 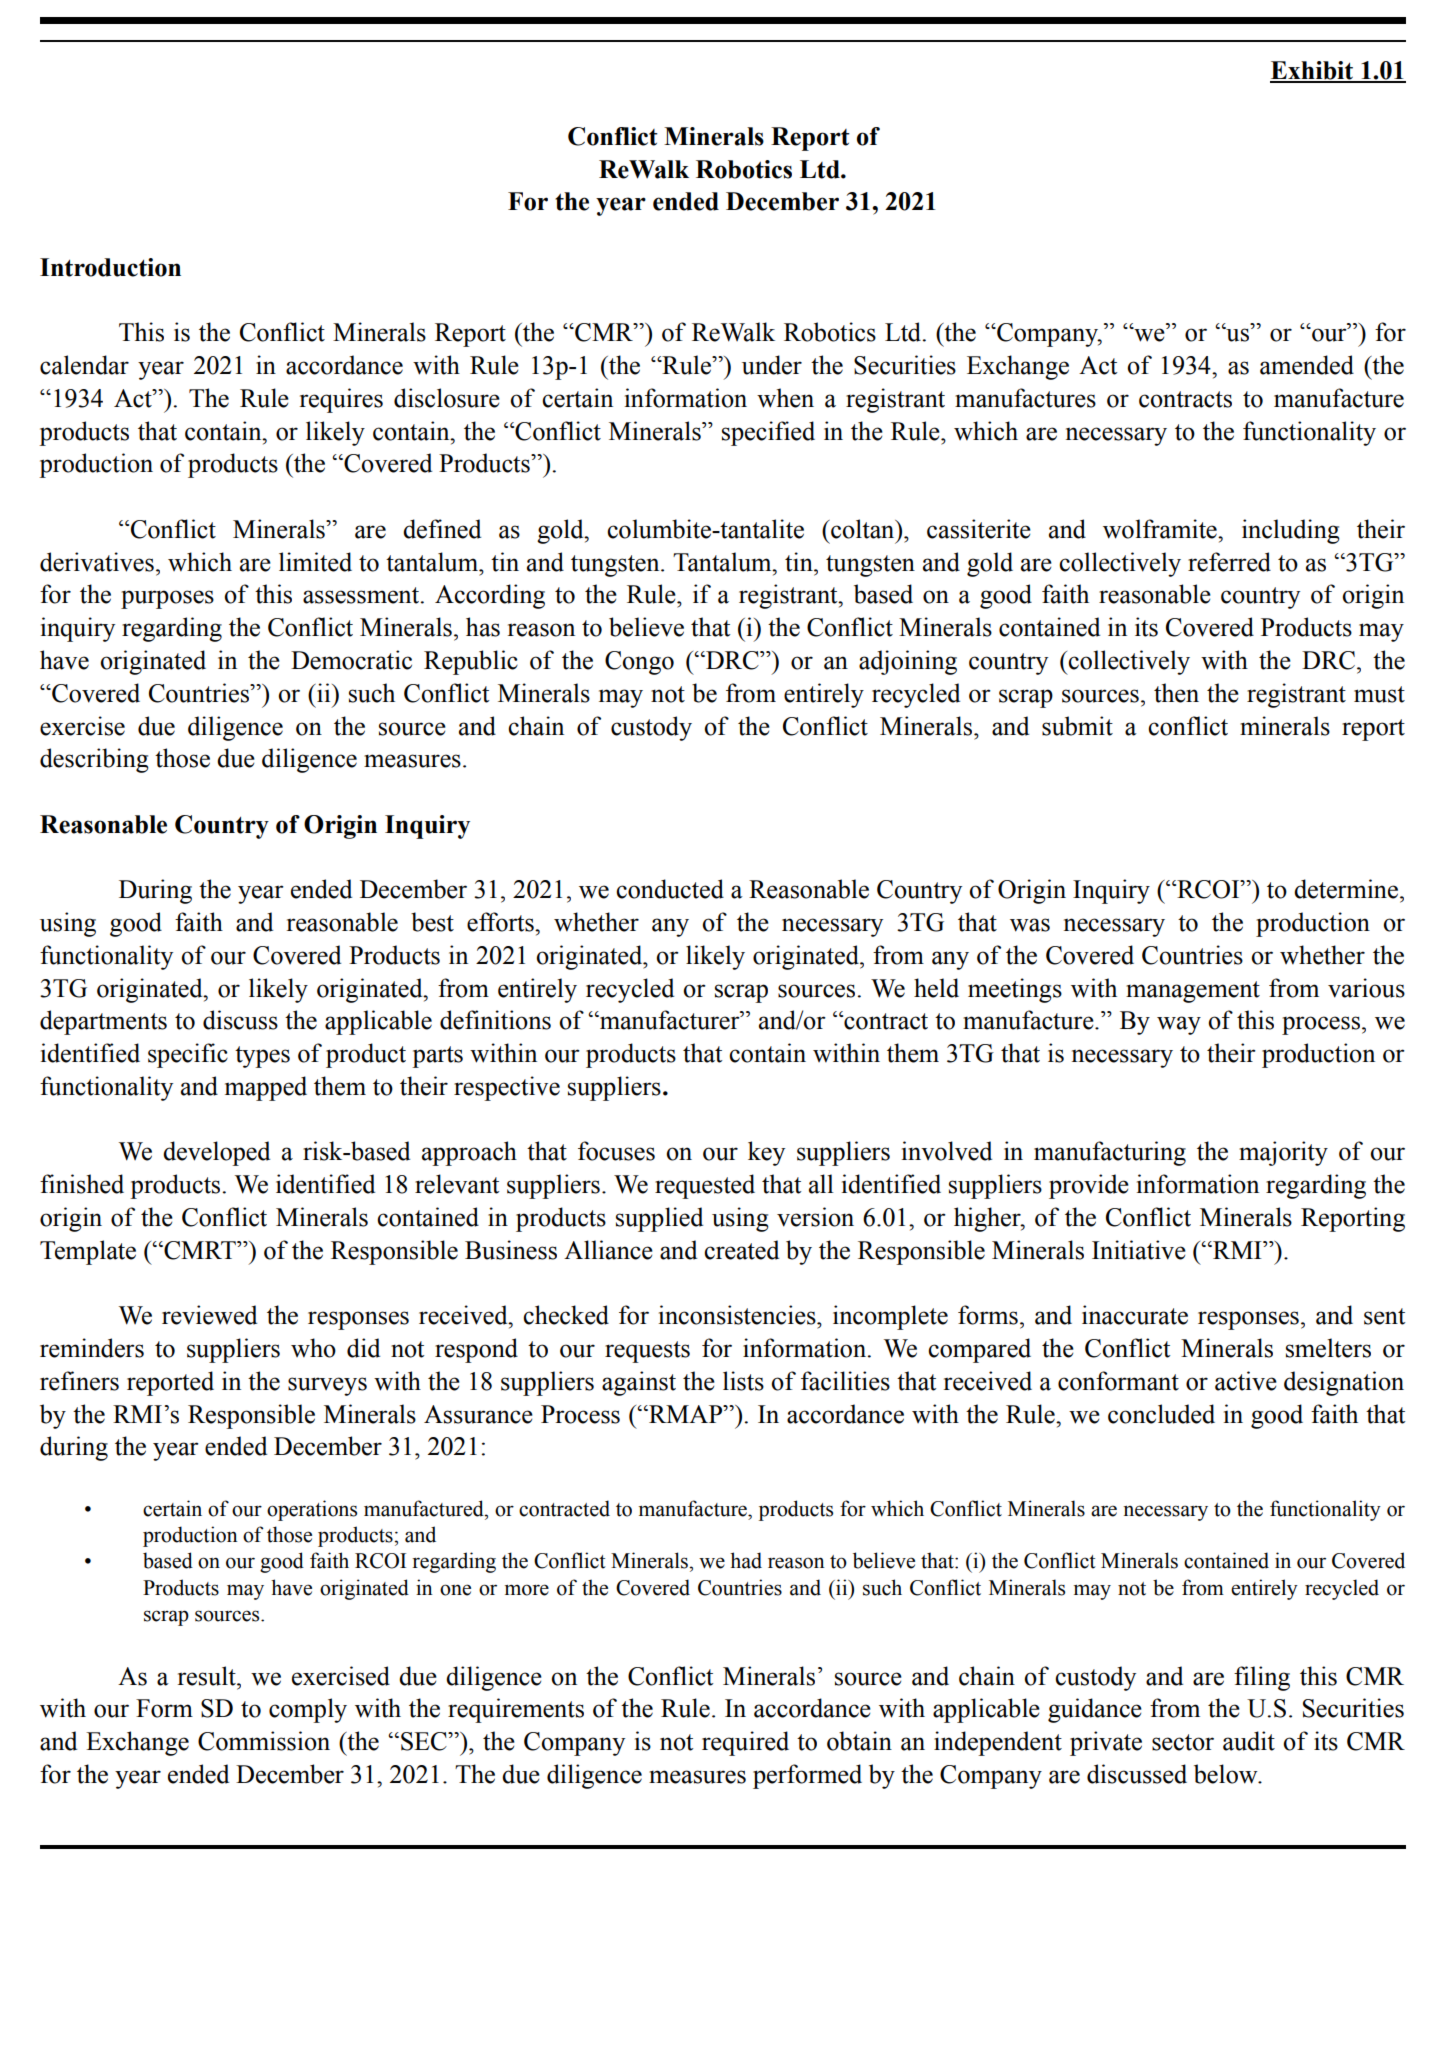 What do you see at coordinates (738, 1315) in the screenshot?
I see `inconsistencies` at bounding box center [738, 1315].
